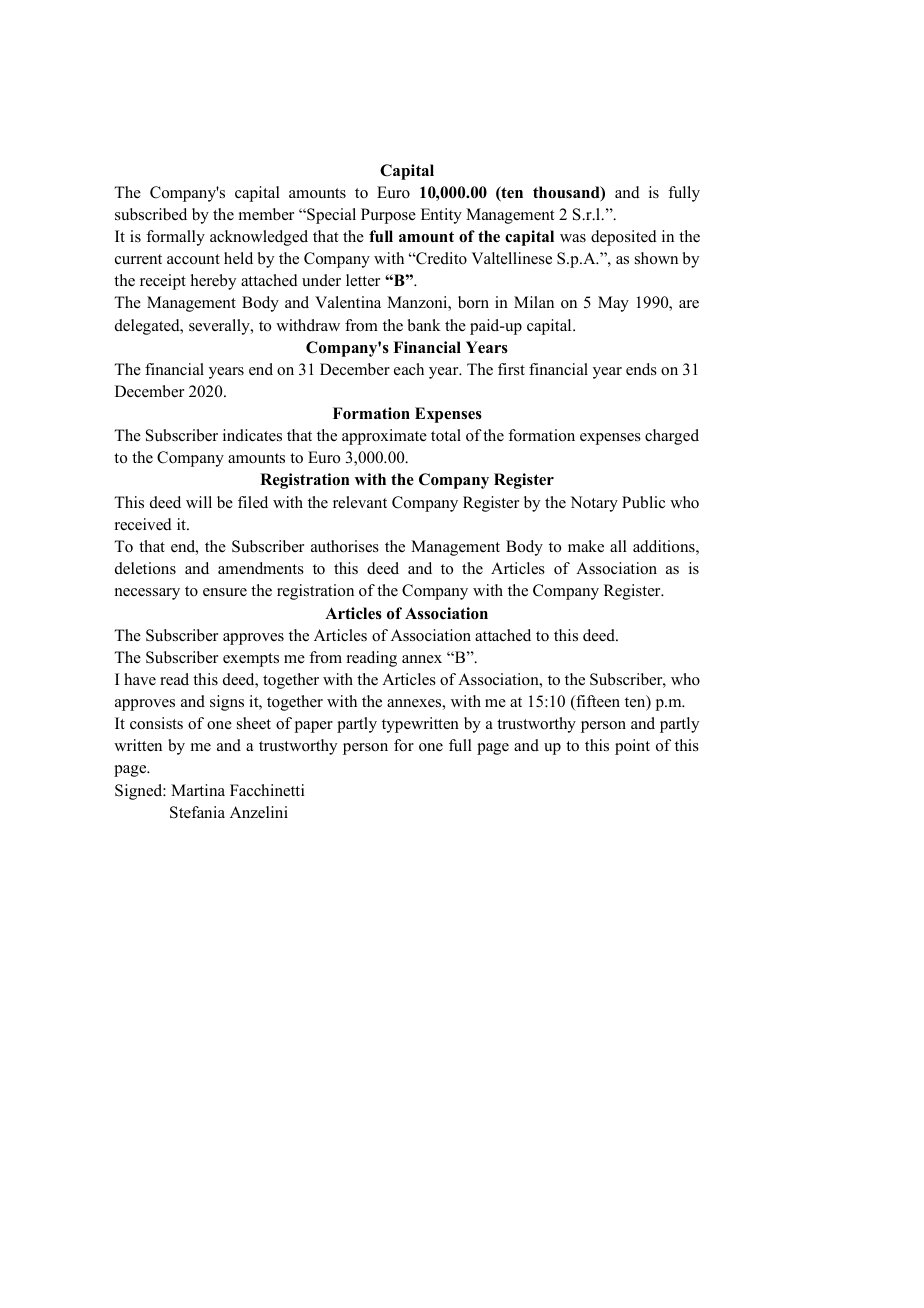 This document has width=924, height=1308. What do you see at coordinates (251, 660) in the document?
I see `exempts` at bounding box center [251, 660].
